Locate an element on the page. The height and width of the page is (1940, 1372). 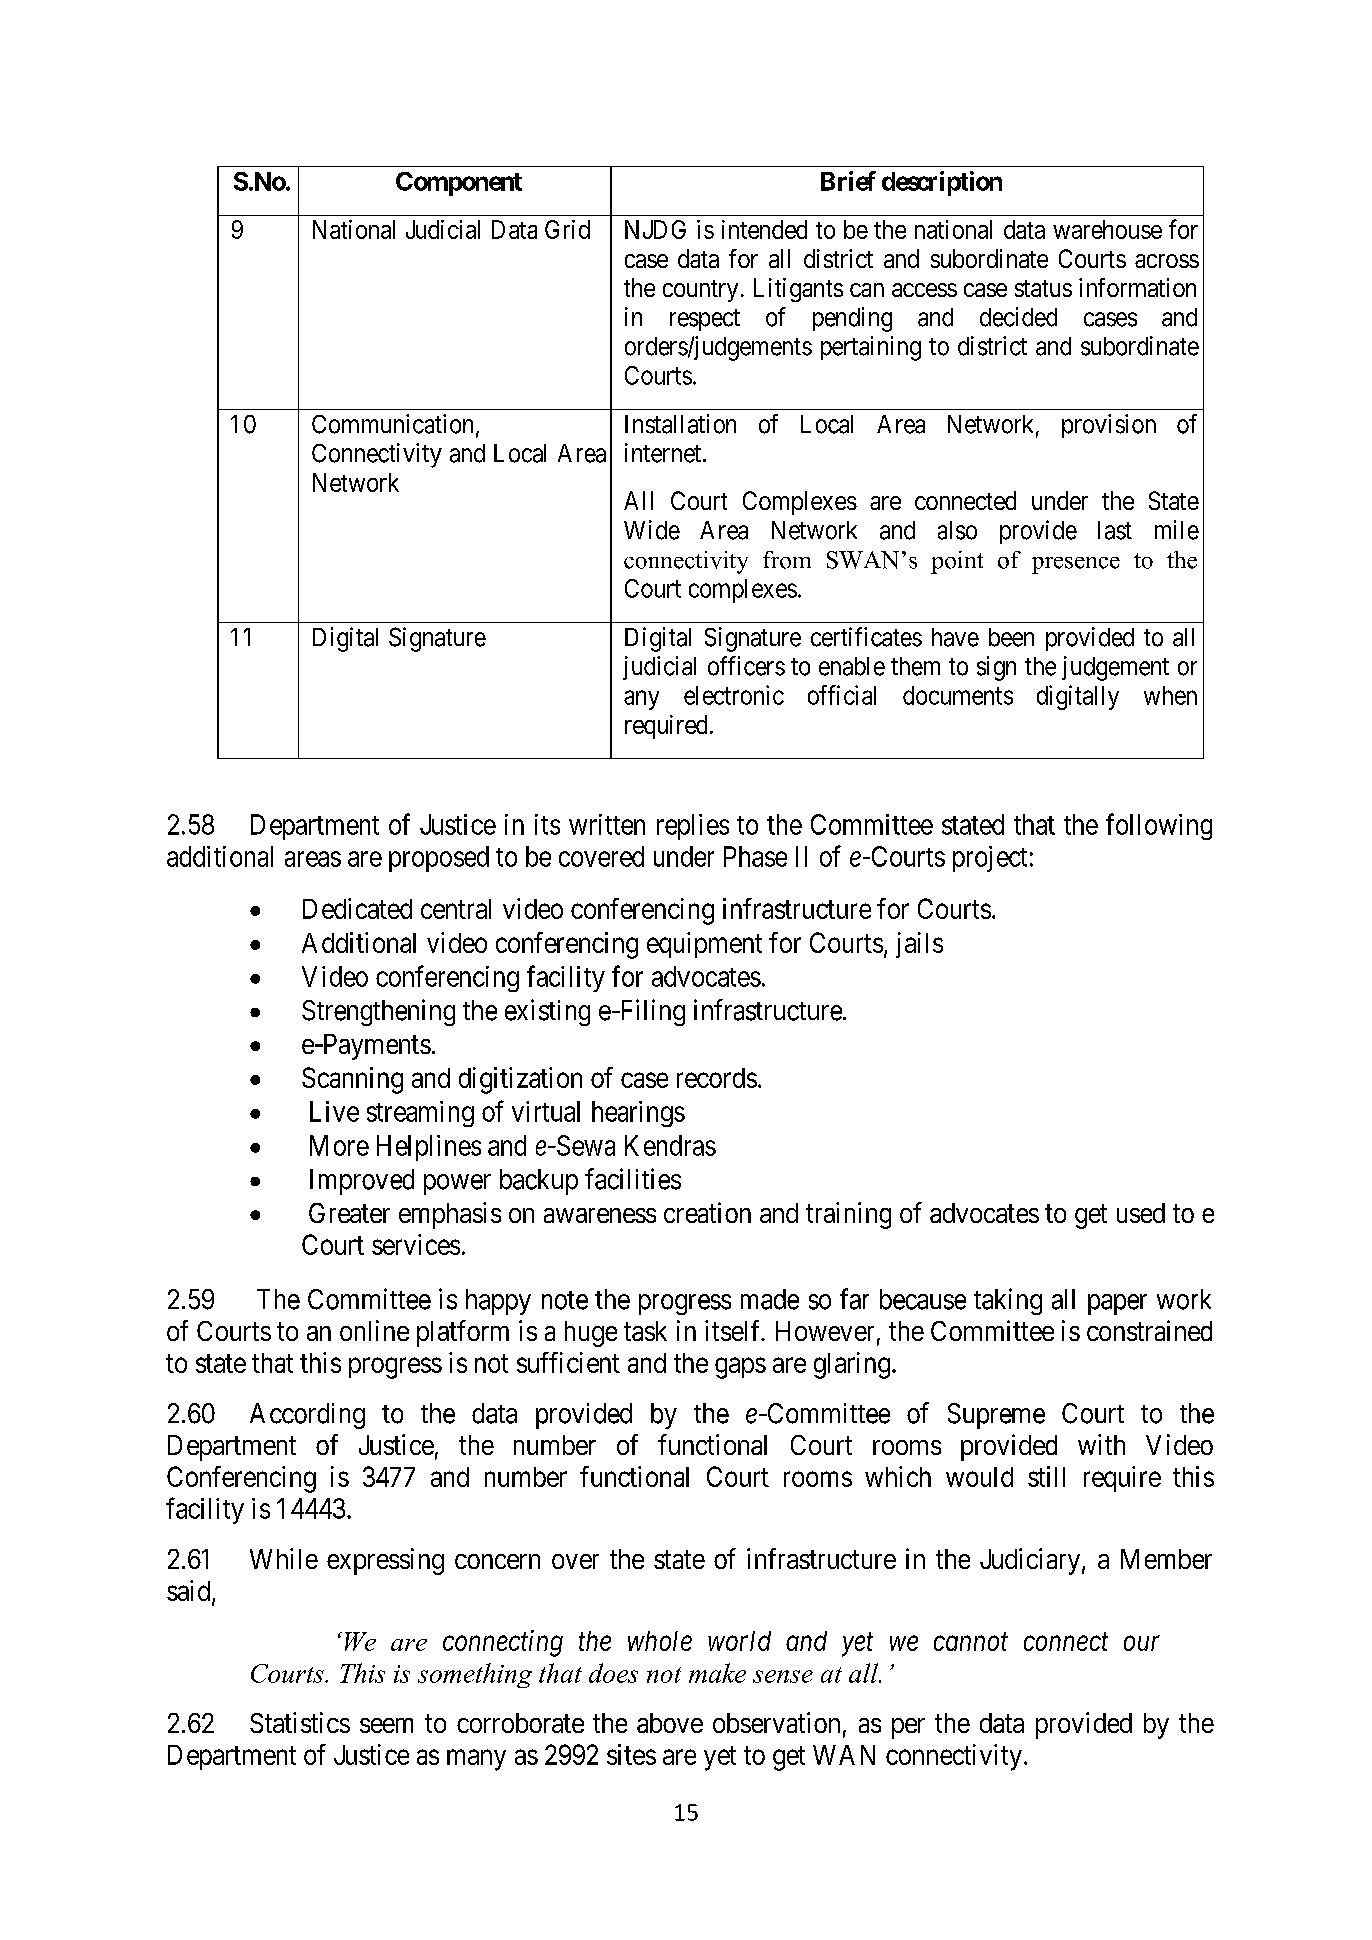
seem is located at coordinates (386, 1725).
